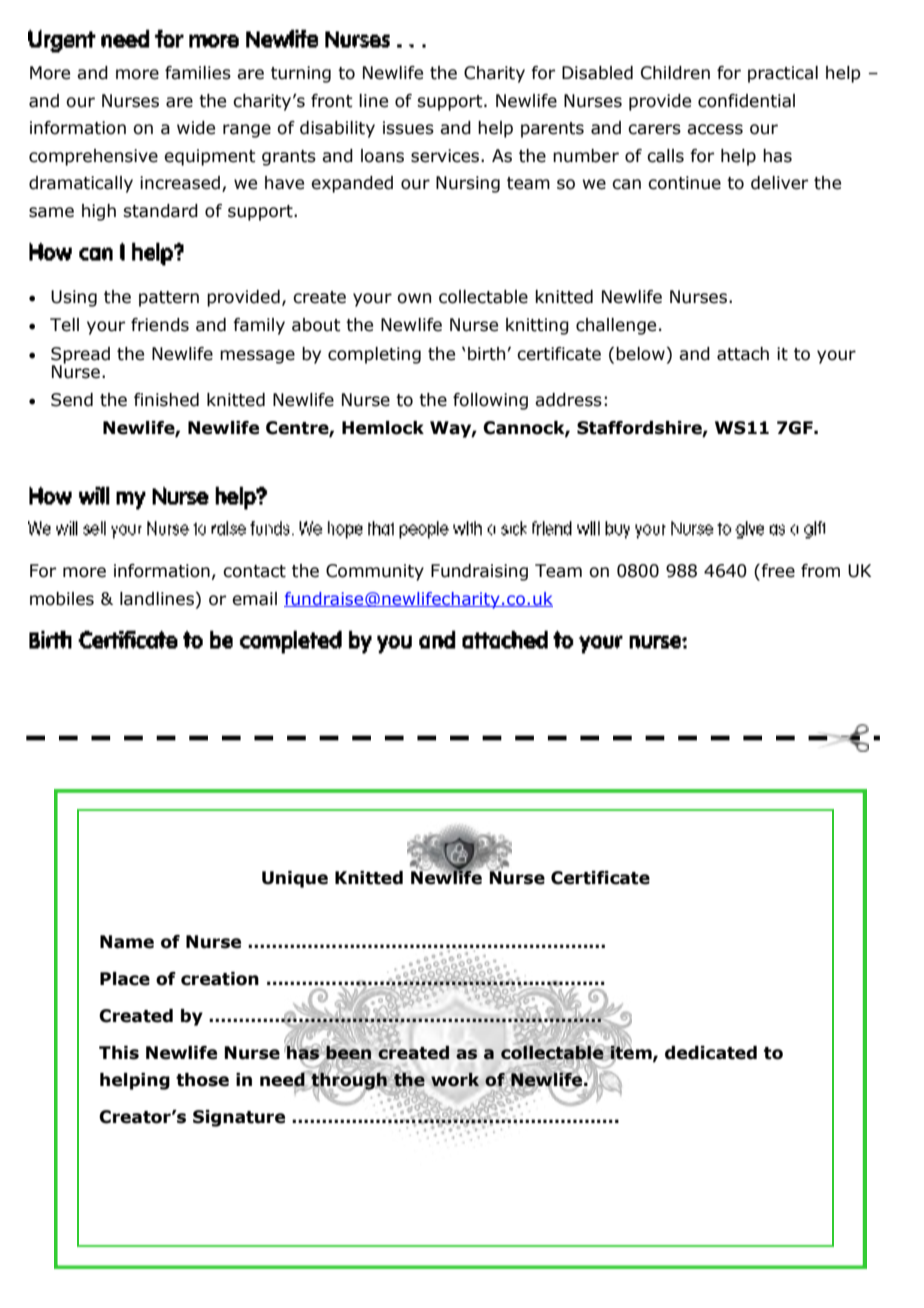 The width and height of the image is (924, 1308). I want to click on wide, so click(196, 128).
